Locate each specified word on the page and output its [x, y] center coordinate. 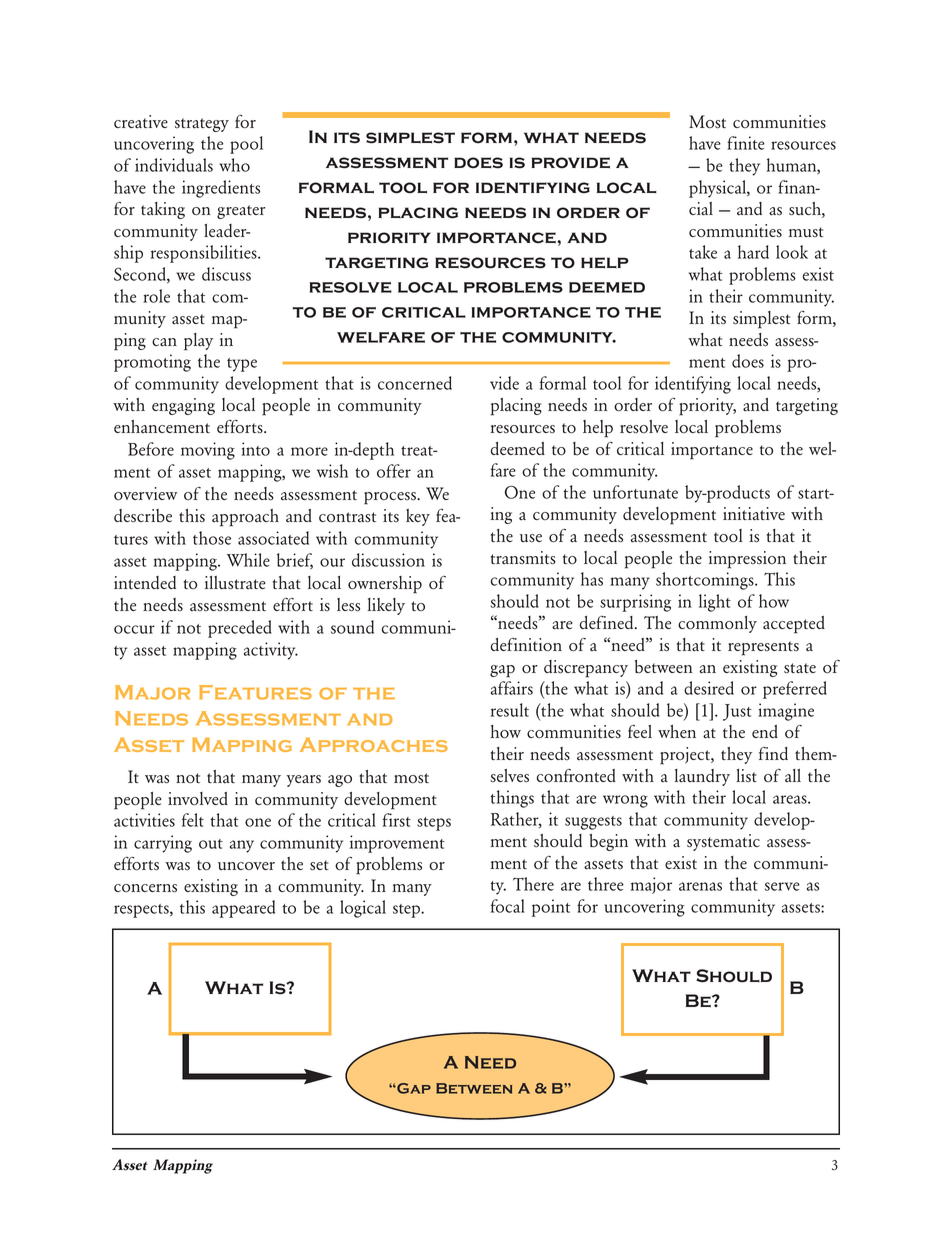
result [509, 710]
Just [737, 712]
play [198, 342]
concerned [415, 383]
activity [271, 651]
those [212, 538]
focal [508, 906]
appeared [243, 909]
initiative [754, 514]
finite [746, 143]
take [703, 252]
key [418, 517]
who [234, 165]
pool [246, 145]
